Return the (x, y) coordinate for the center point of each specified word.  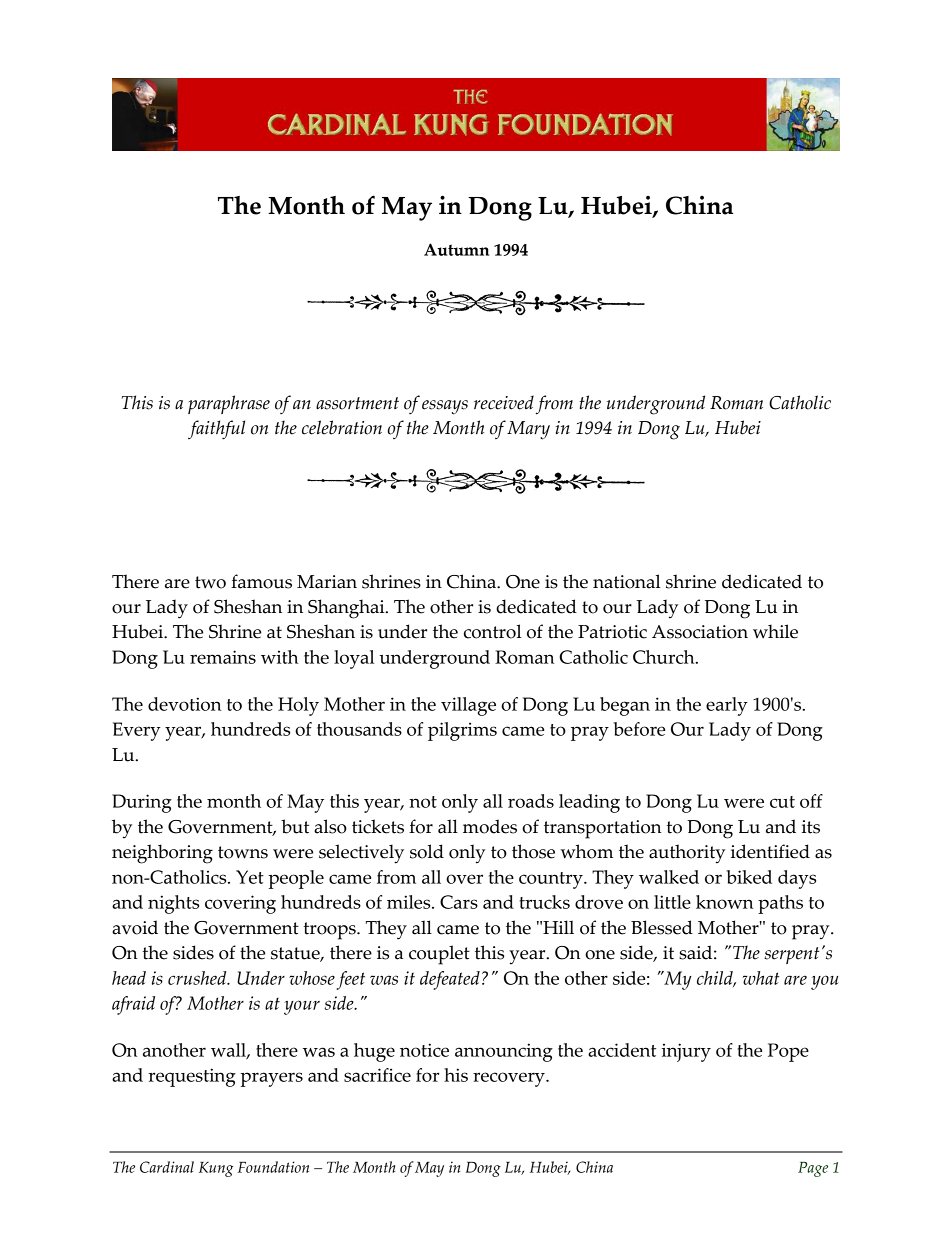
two (210, 582)
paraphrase (229, 404)
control (493, 631)
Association (700, 632)
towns (243, 852)
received (504, 402)
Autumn (456, 249)
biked (749, 877)
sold (427, 851)
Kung (216, 1169)
